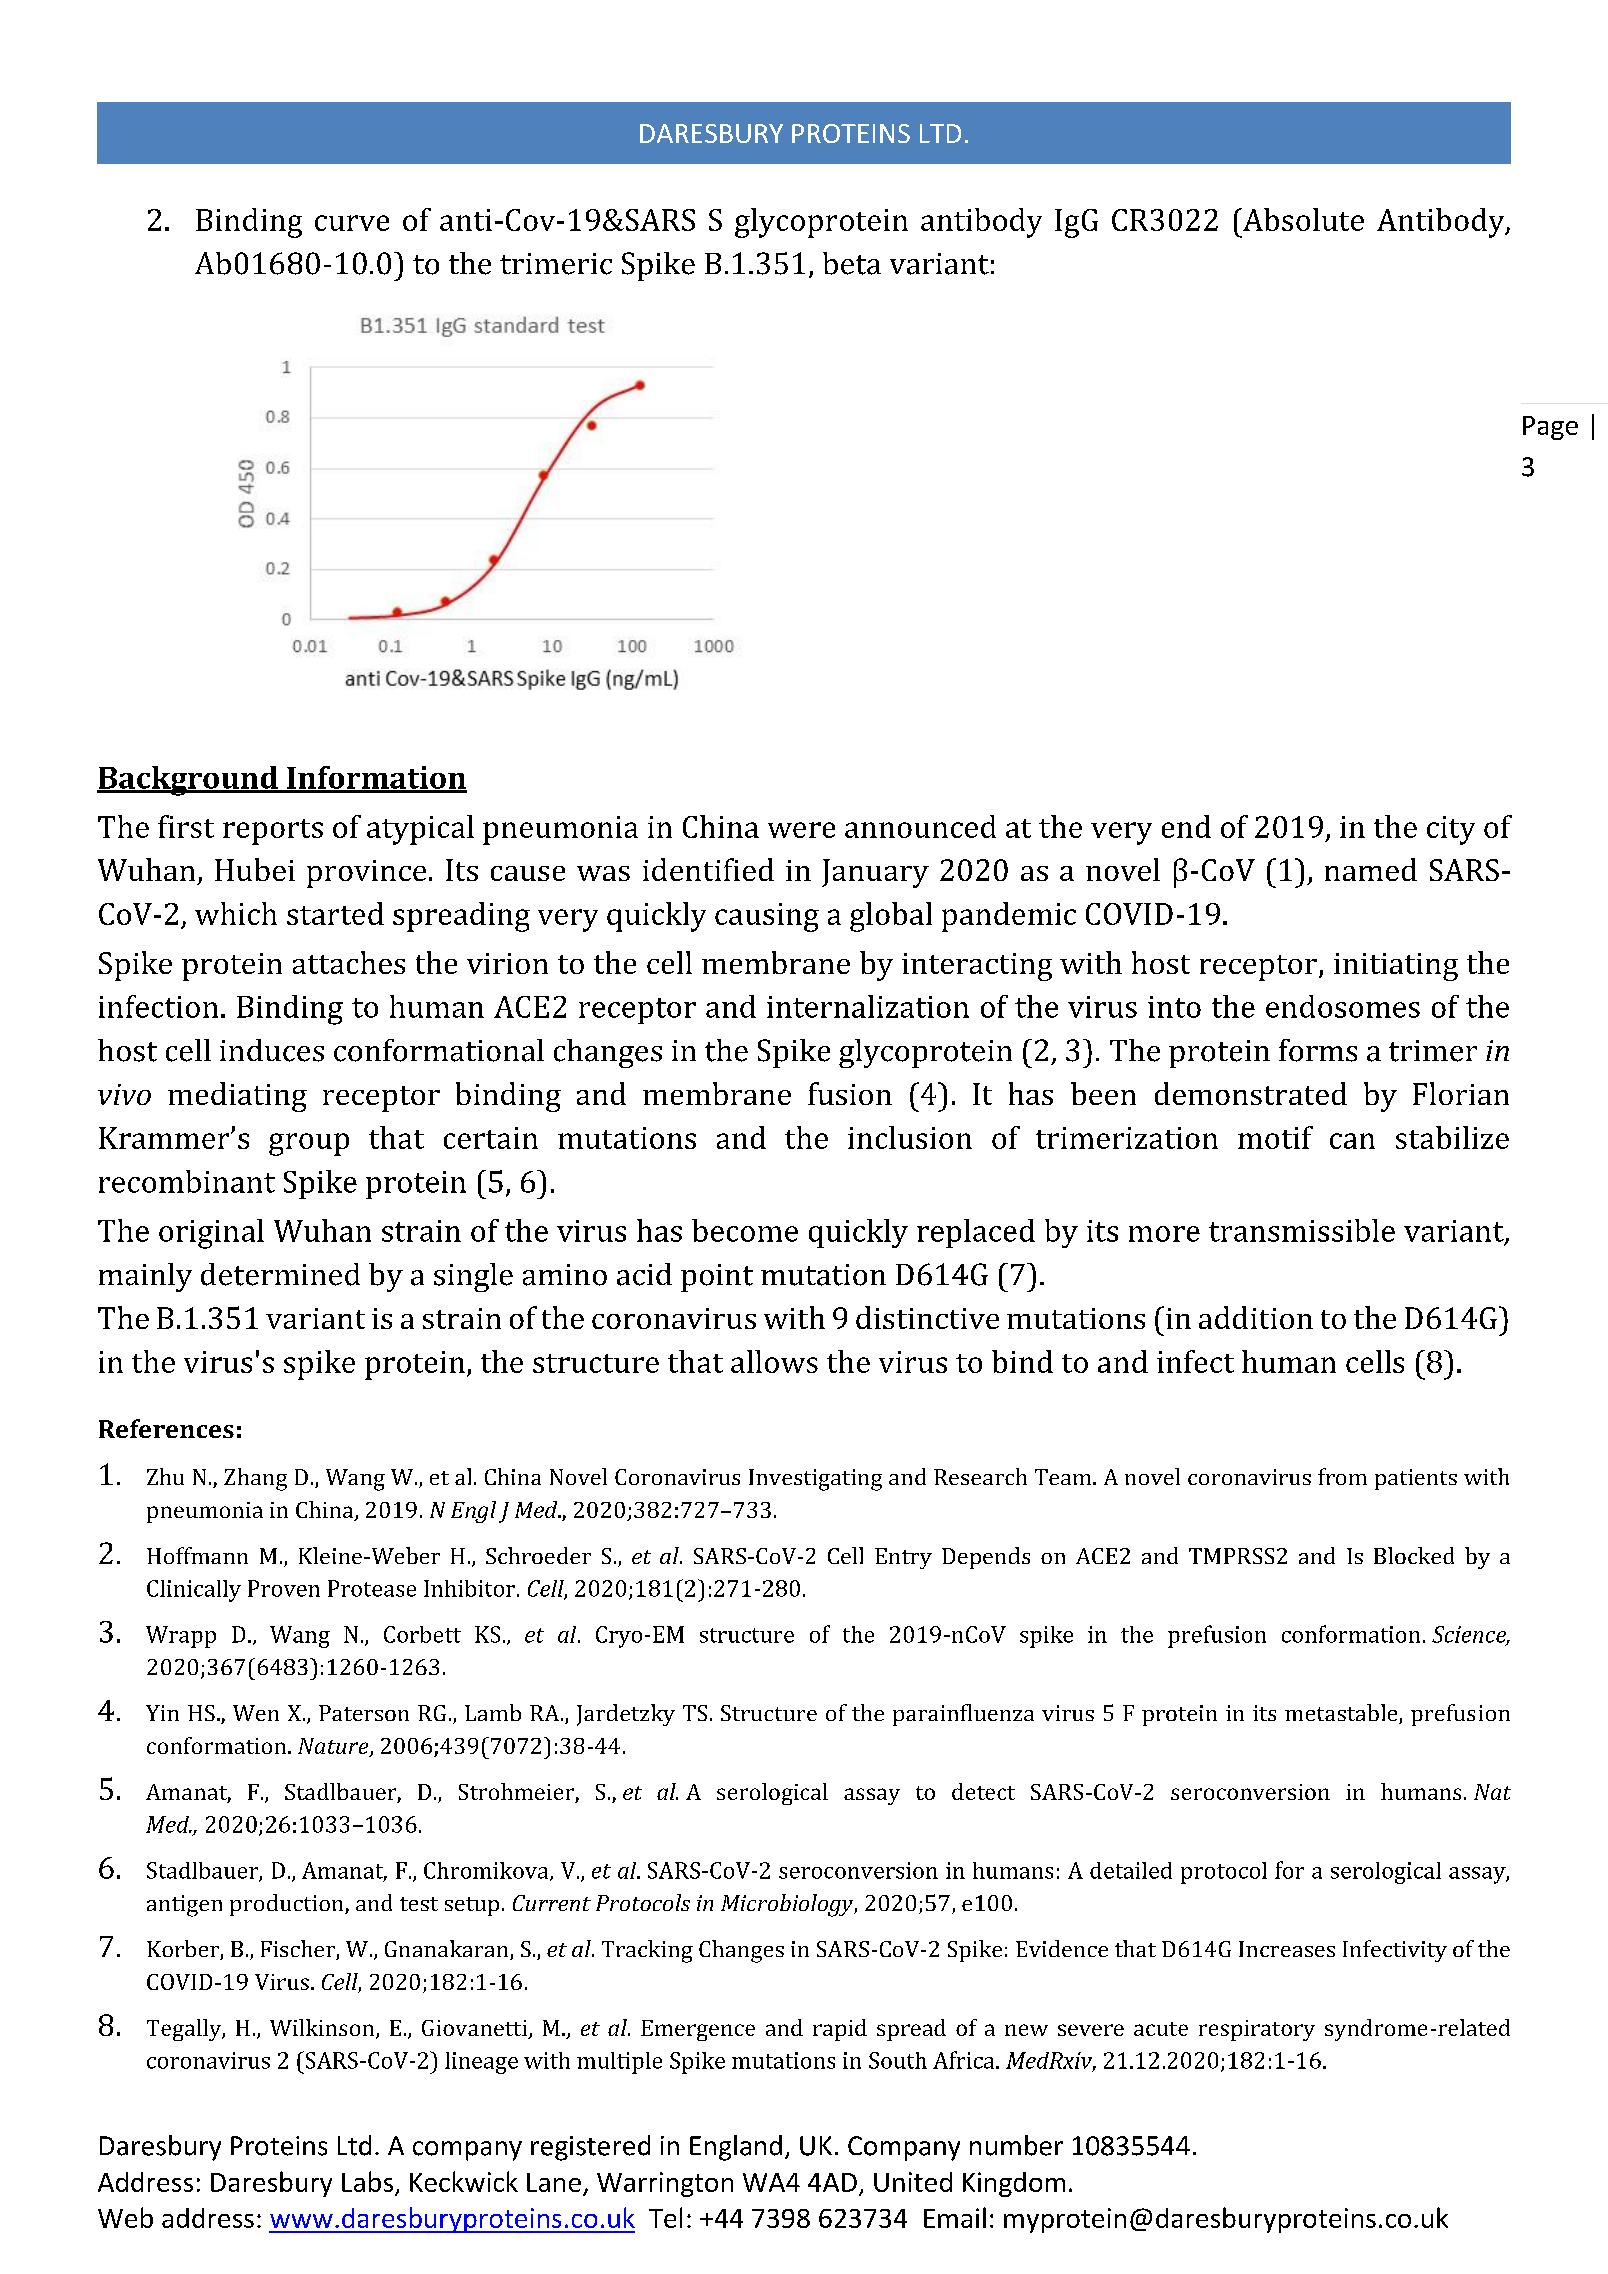  Describe the element at coordinates (913, 2182) in the screenshot. I see `United` at that location.
